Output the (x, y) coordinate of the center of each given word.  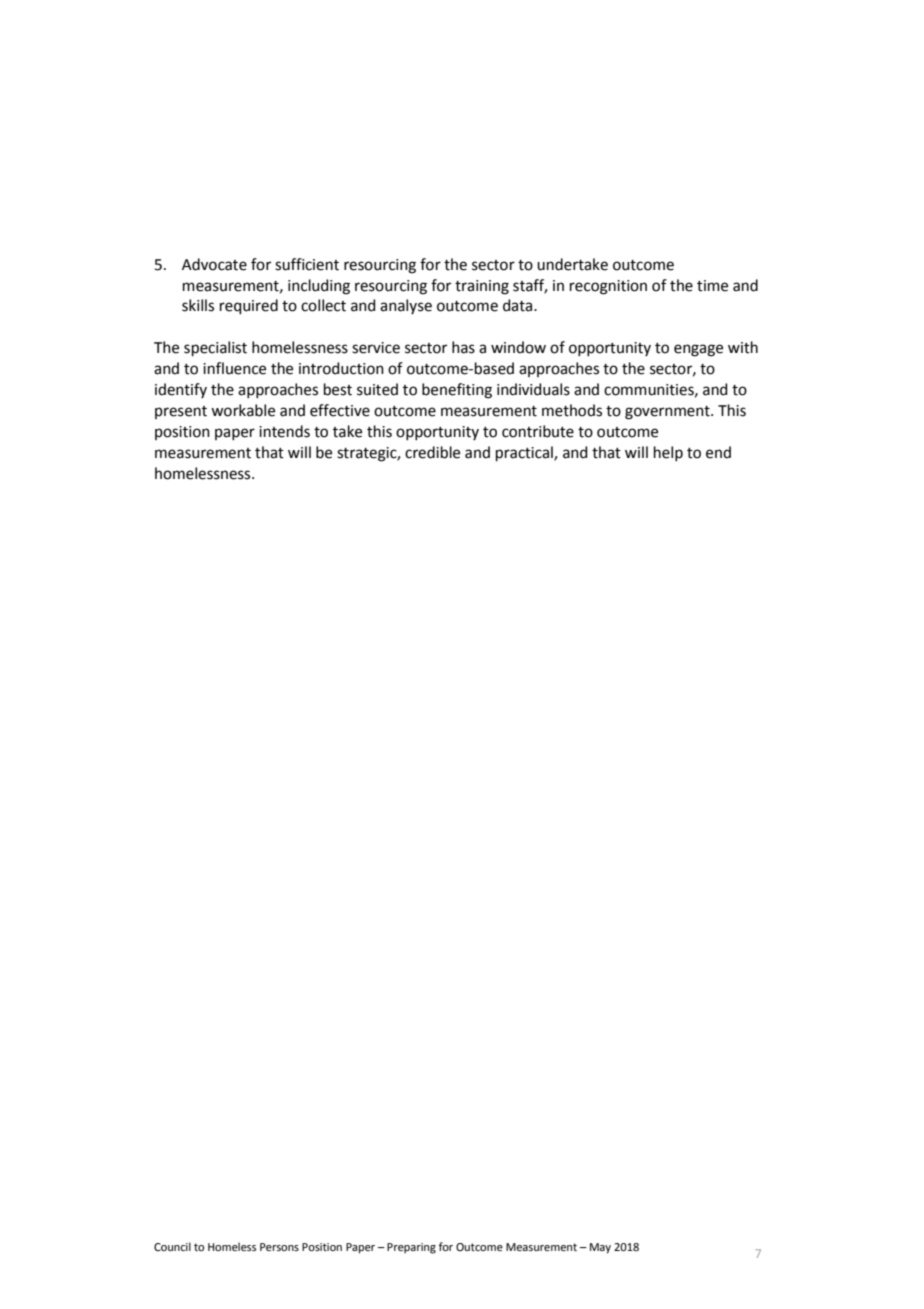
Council (172, 1246)
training (482, 287)
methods (572, 410)
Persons (279, 1247)
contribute (538, 431)
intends (284, 431)
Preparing (411, 1248)
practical (525, 453)
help (668, 453)
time (712, 286)
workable (243, 410)
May (600, 1248)
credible (432, 452)
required (249, 306)
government (668, 413)
